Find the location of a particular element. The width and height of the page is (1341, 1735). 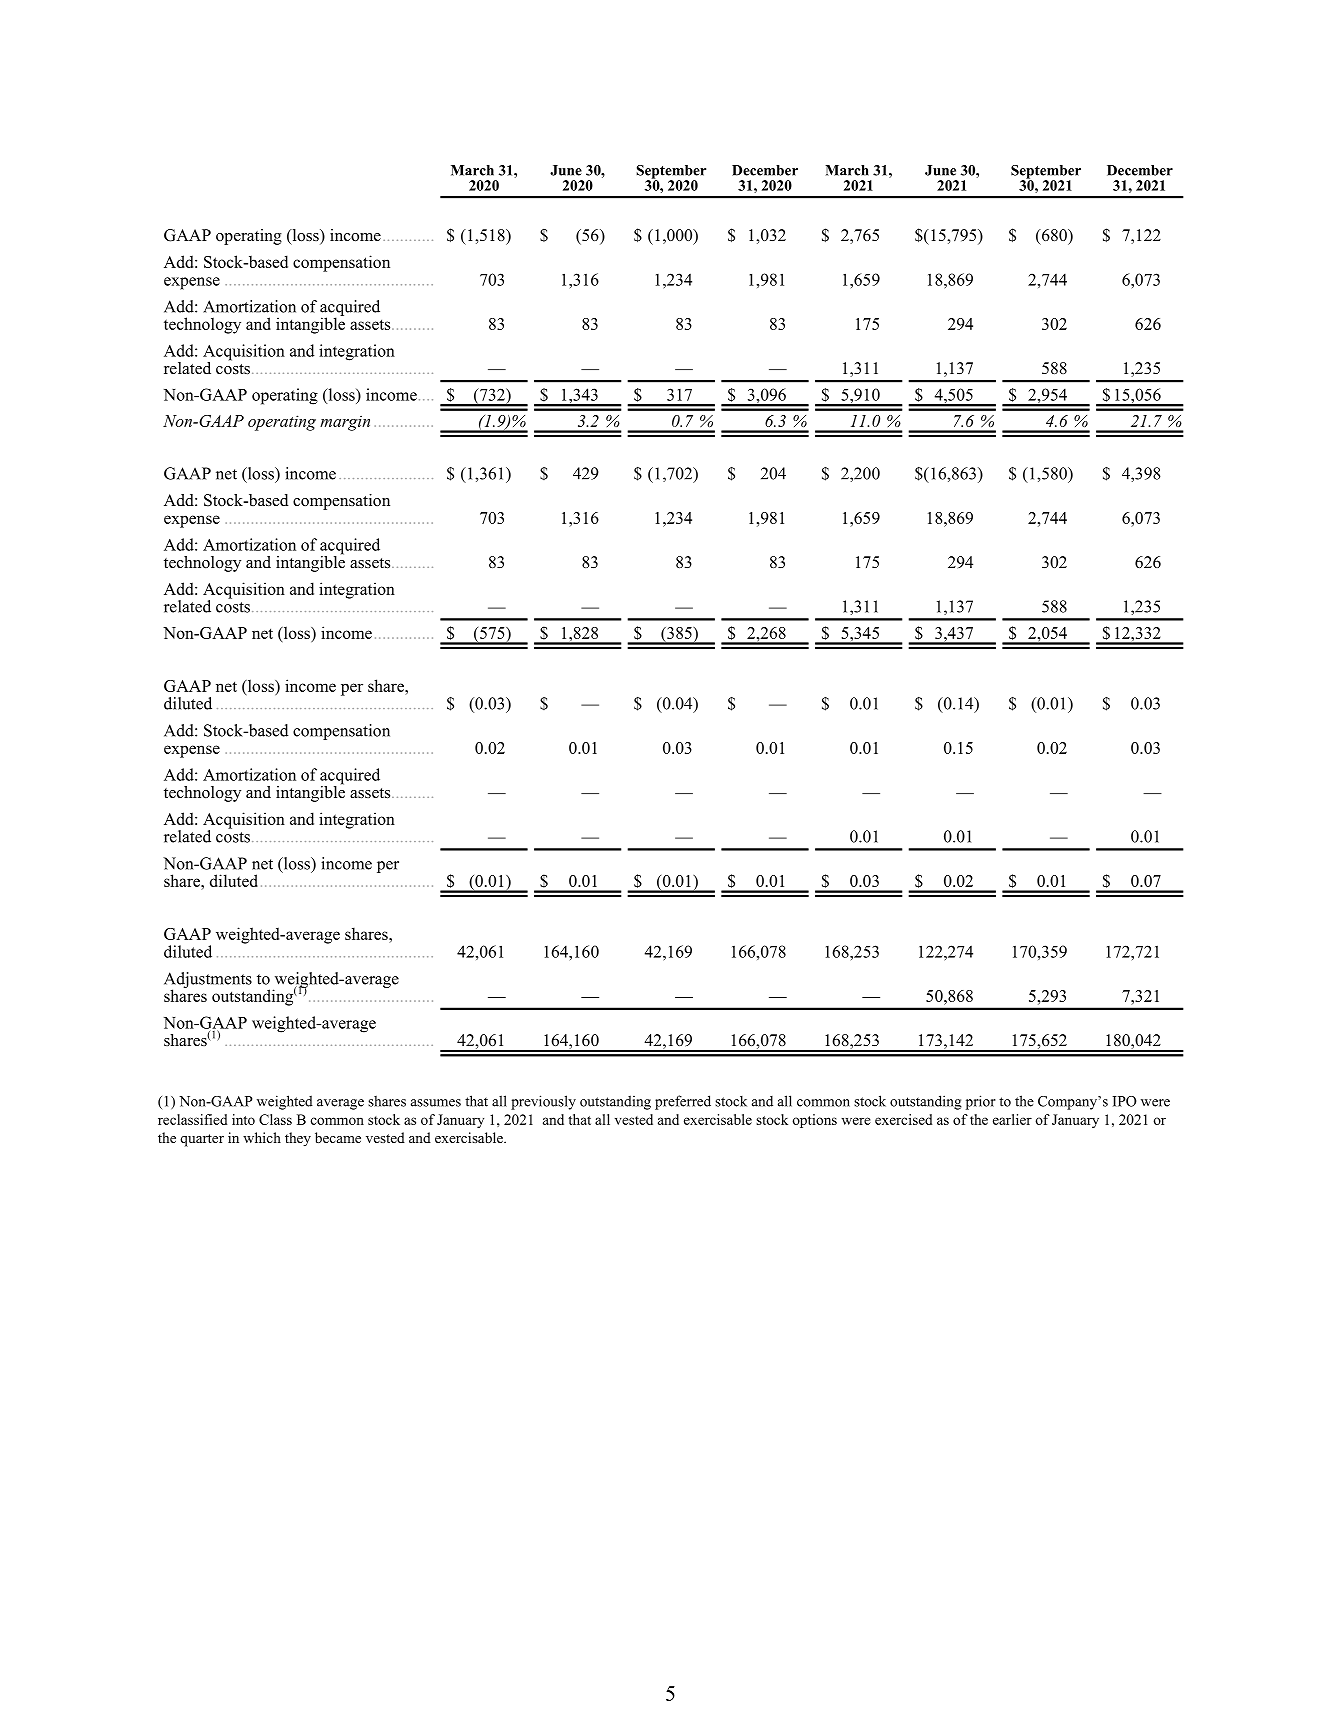

assumes is located at coordinates (436, 1103).
